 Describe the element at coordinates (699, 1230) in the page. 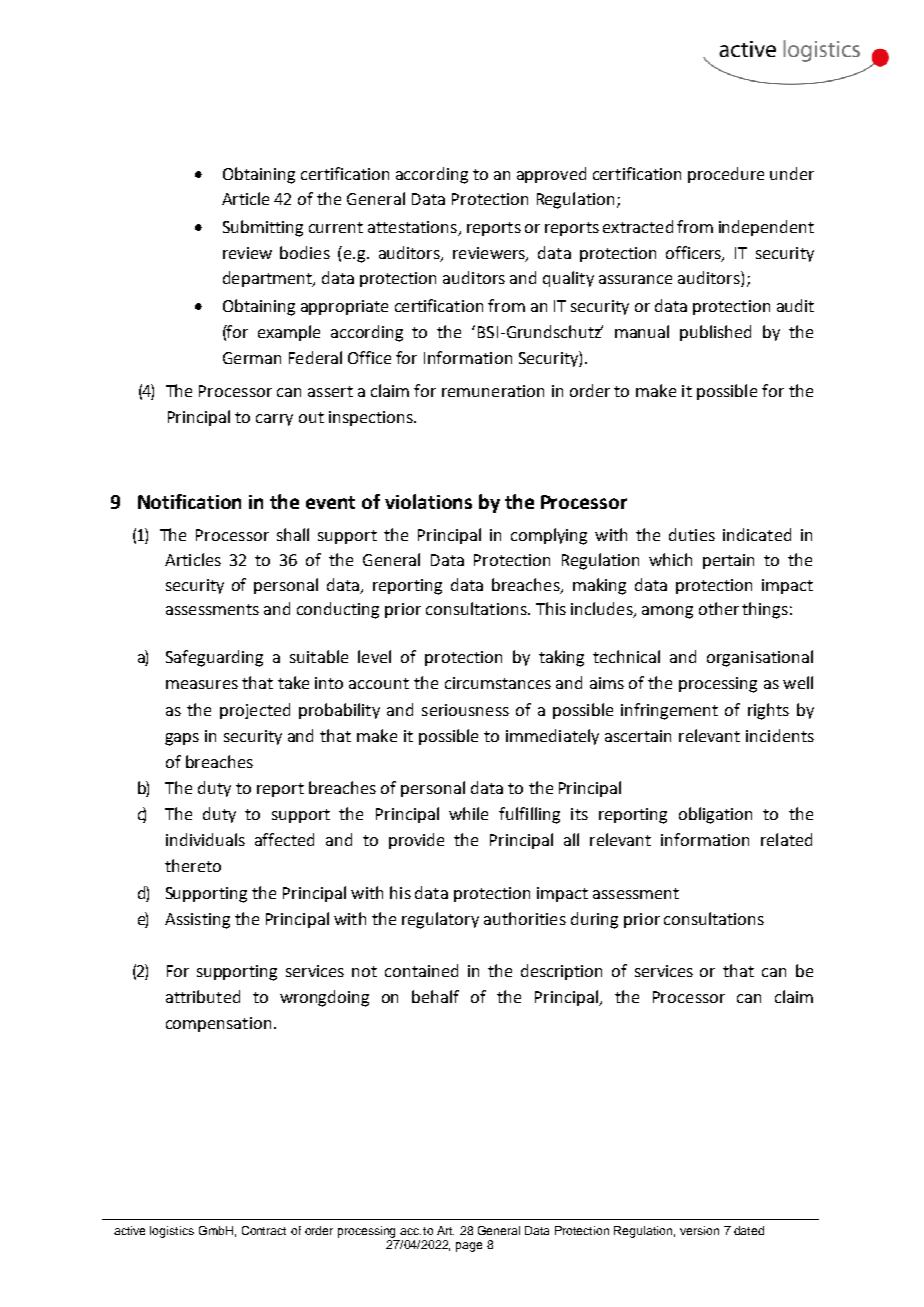

I see `version` at that location.
